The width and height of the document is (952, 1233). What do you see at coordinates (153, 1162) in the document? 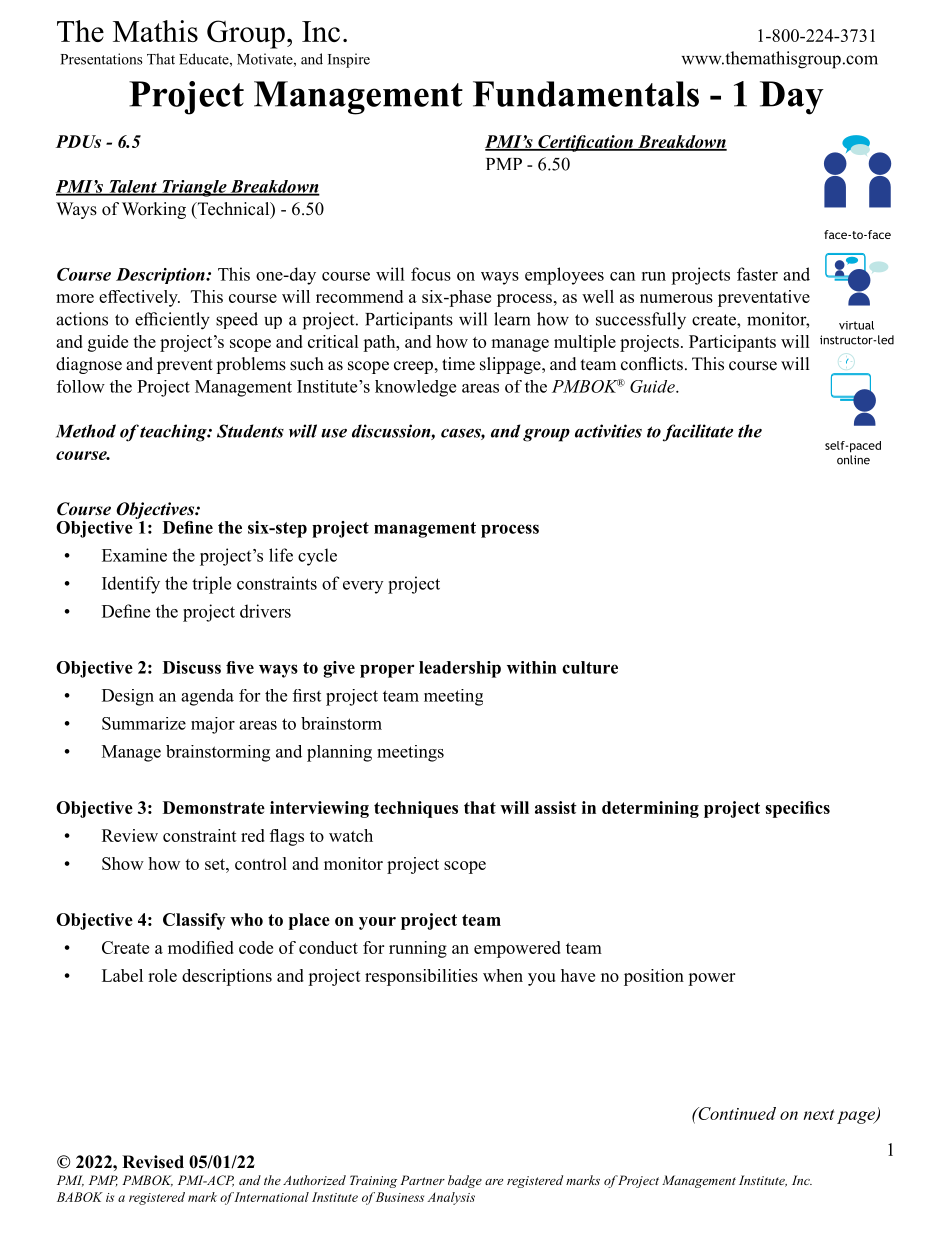
I see `Revised` at bounding box center [153, 1162].
